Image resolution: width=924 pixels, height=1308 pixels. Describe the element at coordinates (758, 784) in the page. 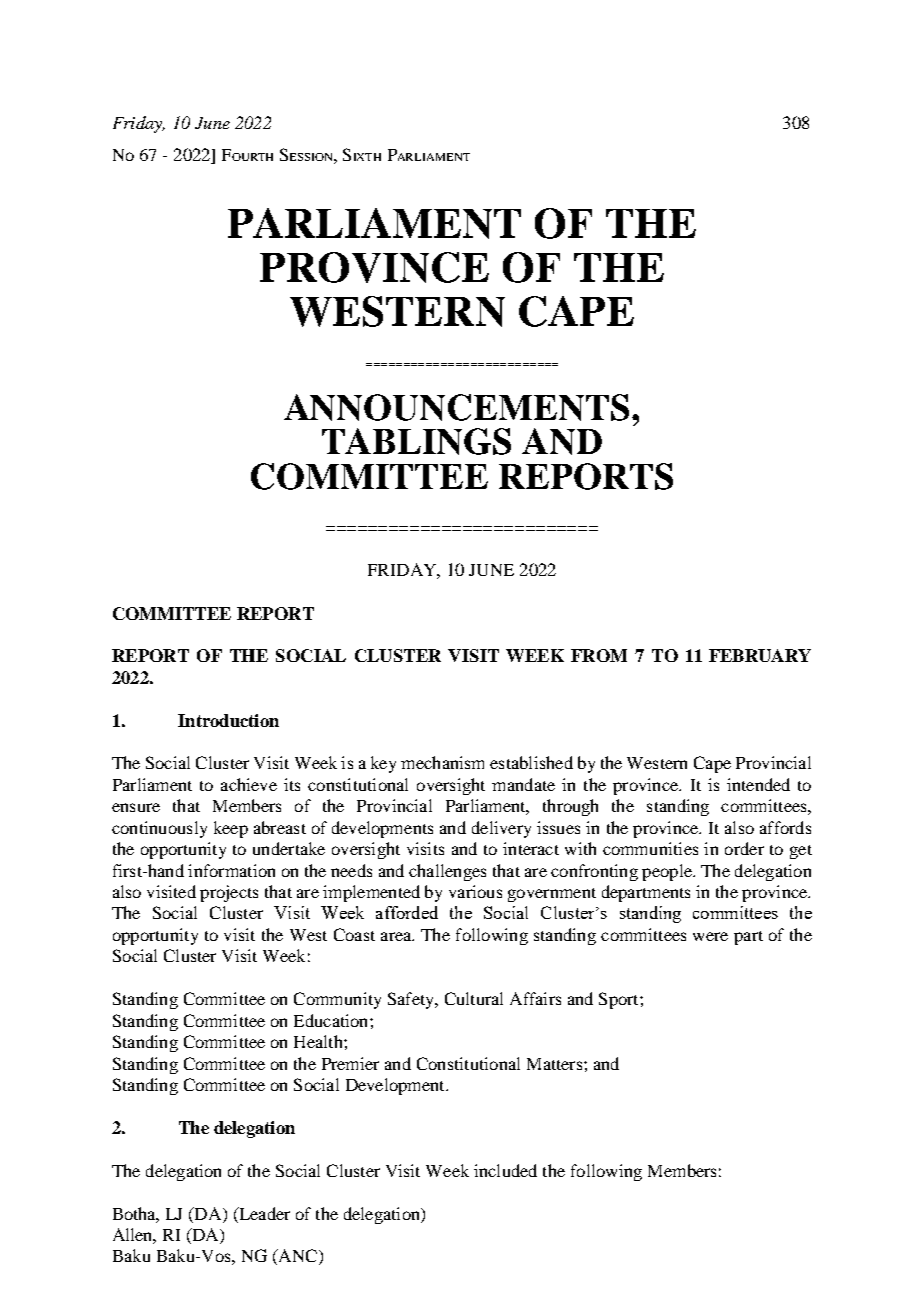

I see `intended` at that location.
